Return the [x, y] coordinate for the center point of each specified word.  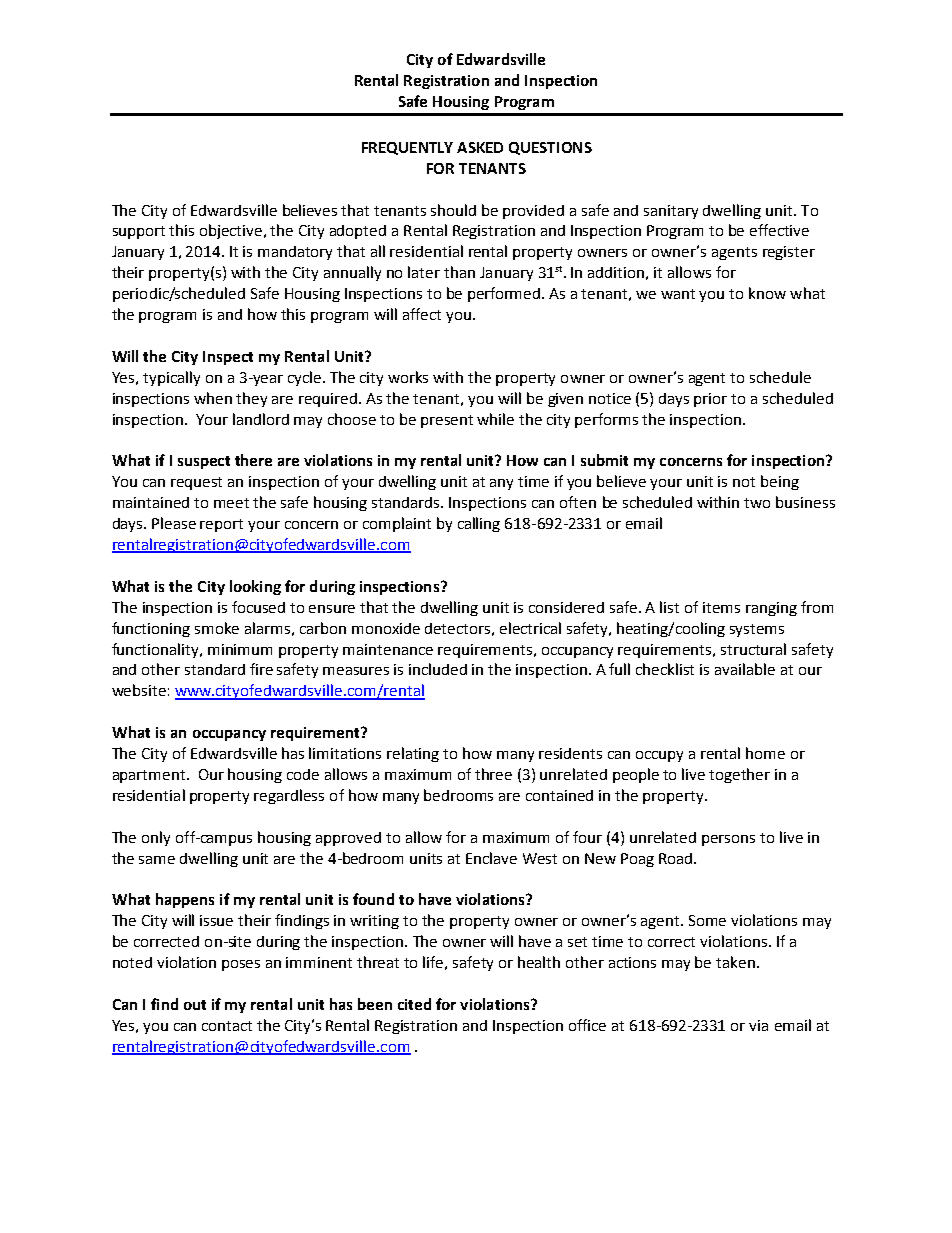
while [495, 419]
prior [710, 400]
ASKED [480, 147]
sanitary [671, 212]
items [721, 607]
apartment [150, 776]
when [213, 398]
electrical [530, 628]
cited [414, 1004]
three [493, 774]
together [739, 775]
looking [255, 587]
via [758, 1025]
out [195, 1005]
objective [232, 231]
